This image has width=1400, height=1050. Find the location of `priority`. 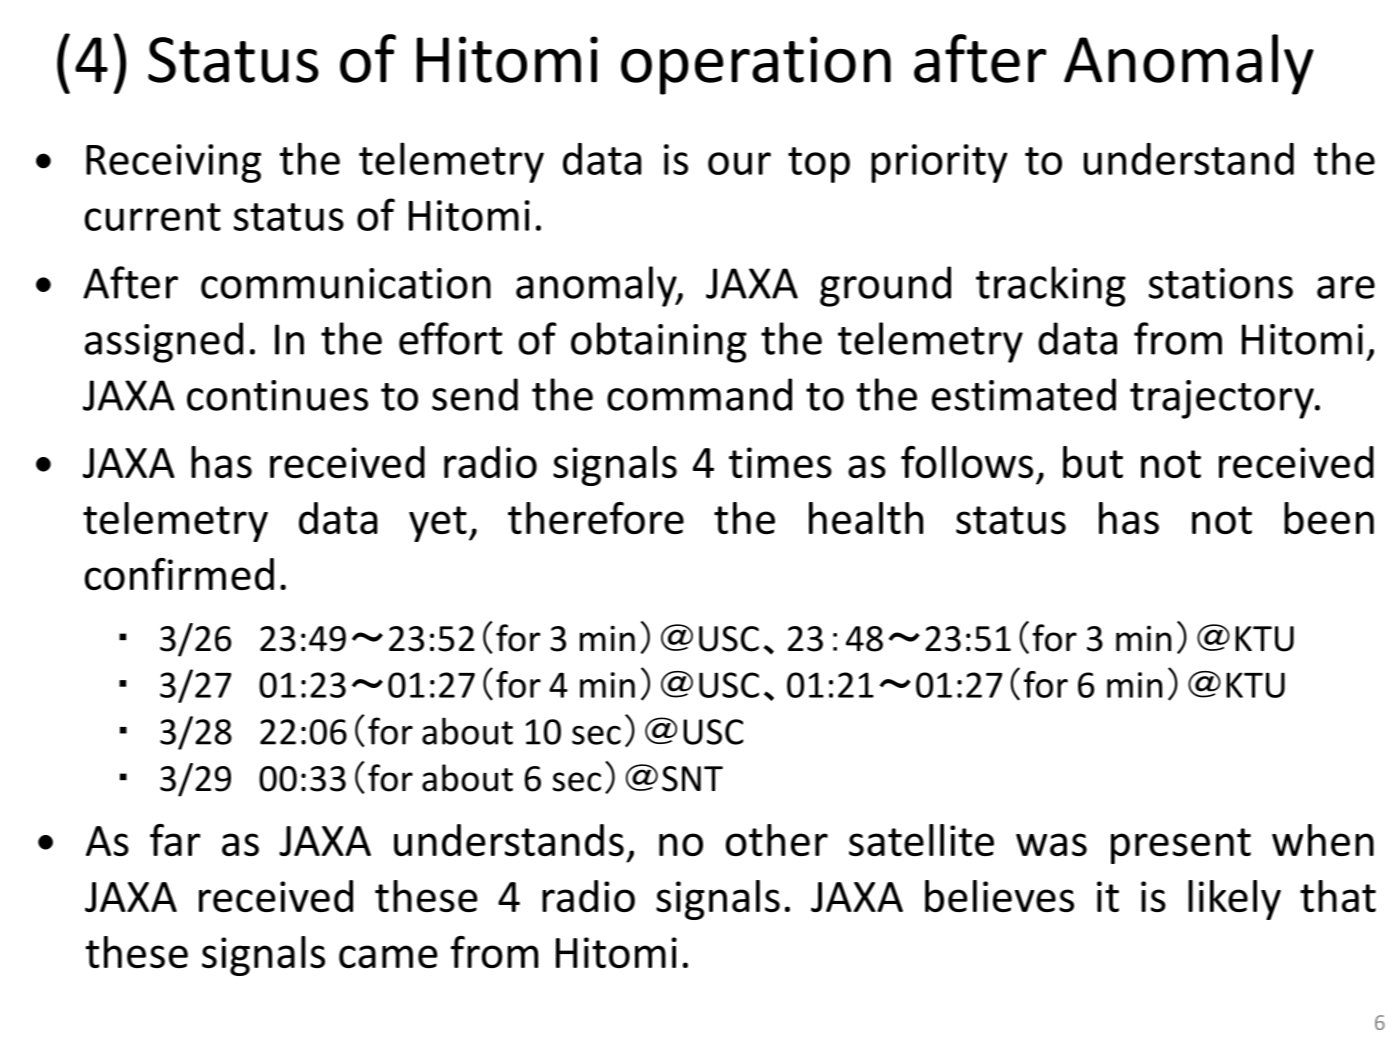

priority is located at coordinates (939, 163).
